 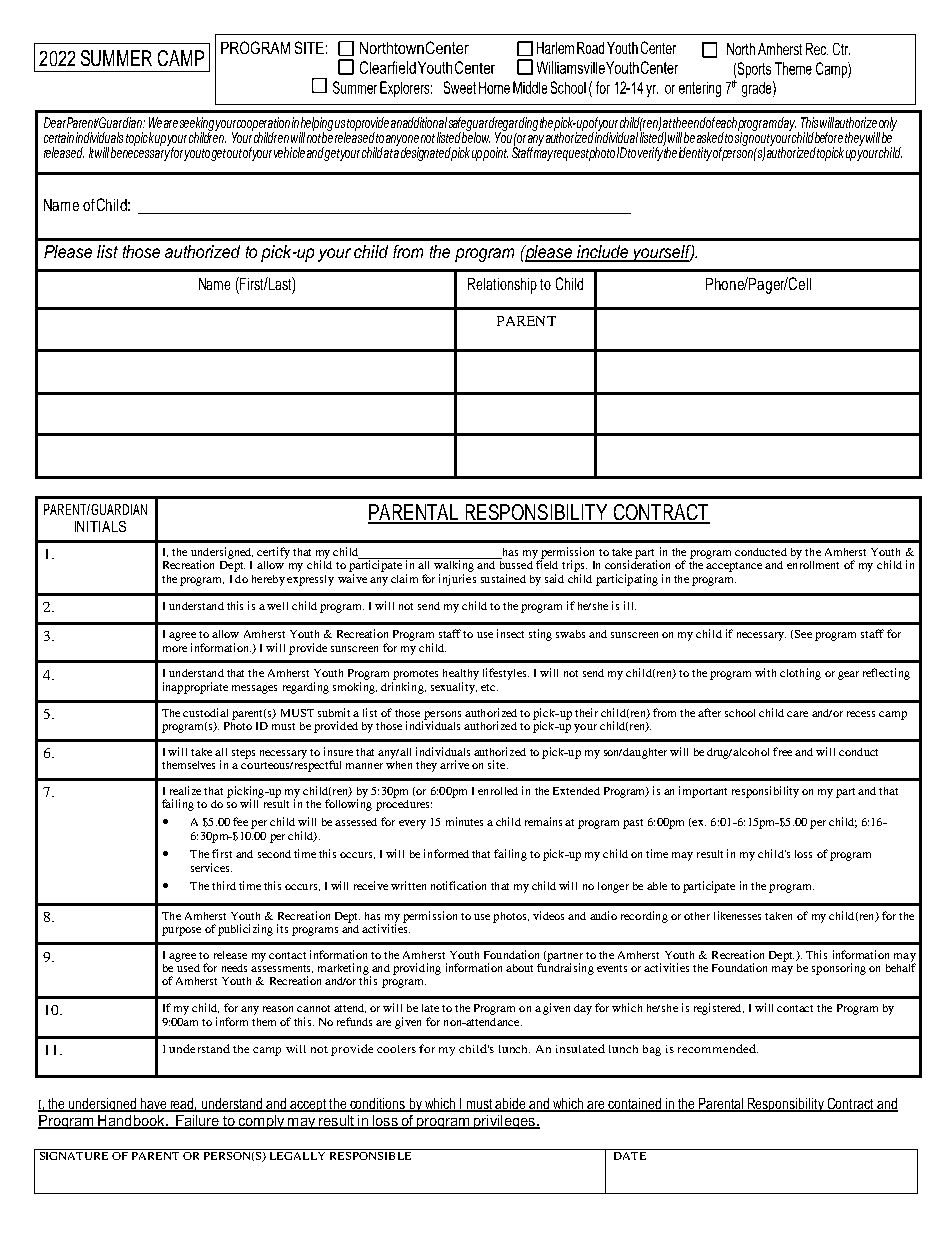 What do you see at coordinates (602, 253) in the document?
I see `include` at bounding box center [602, 253].
